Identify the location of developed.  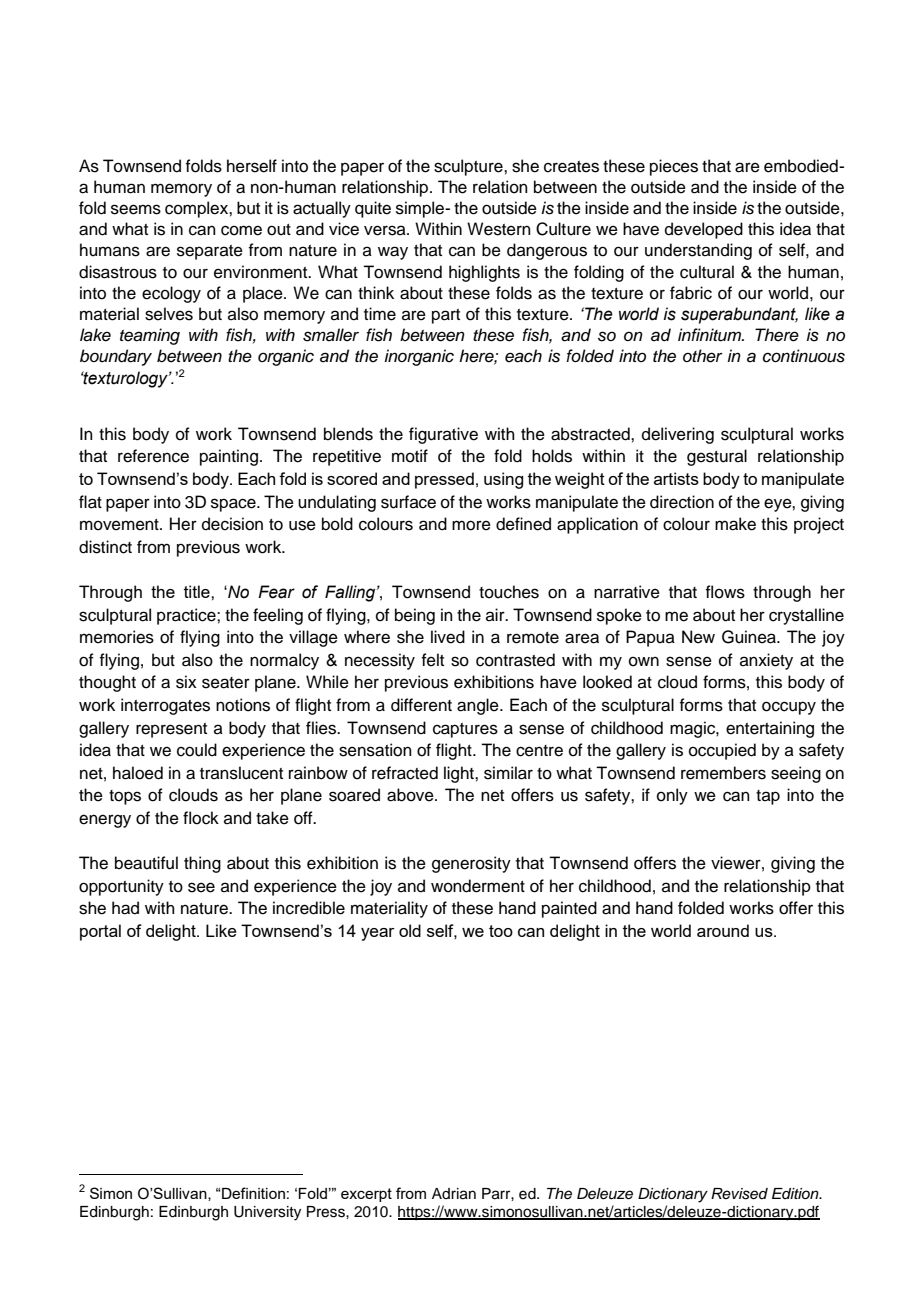
(704, 230).
